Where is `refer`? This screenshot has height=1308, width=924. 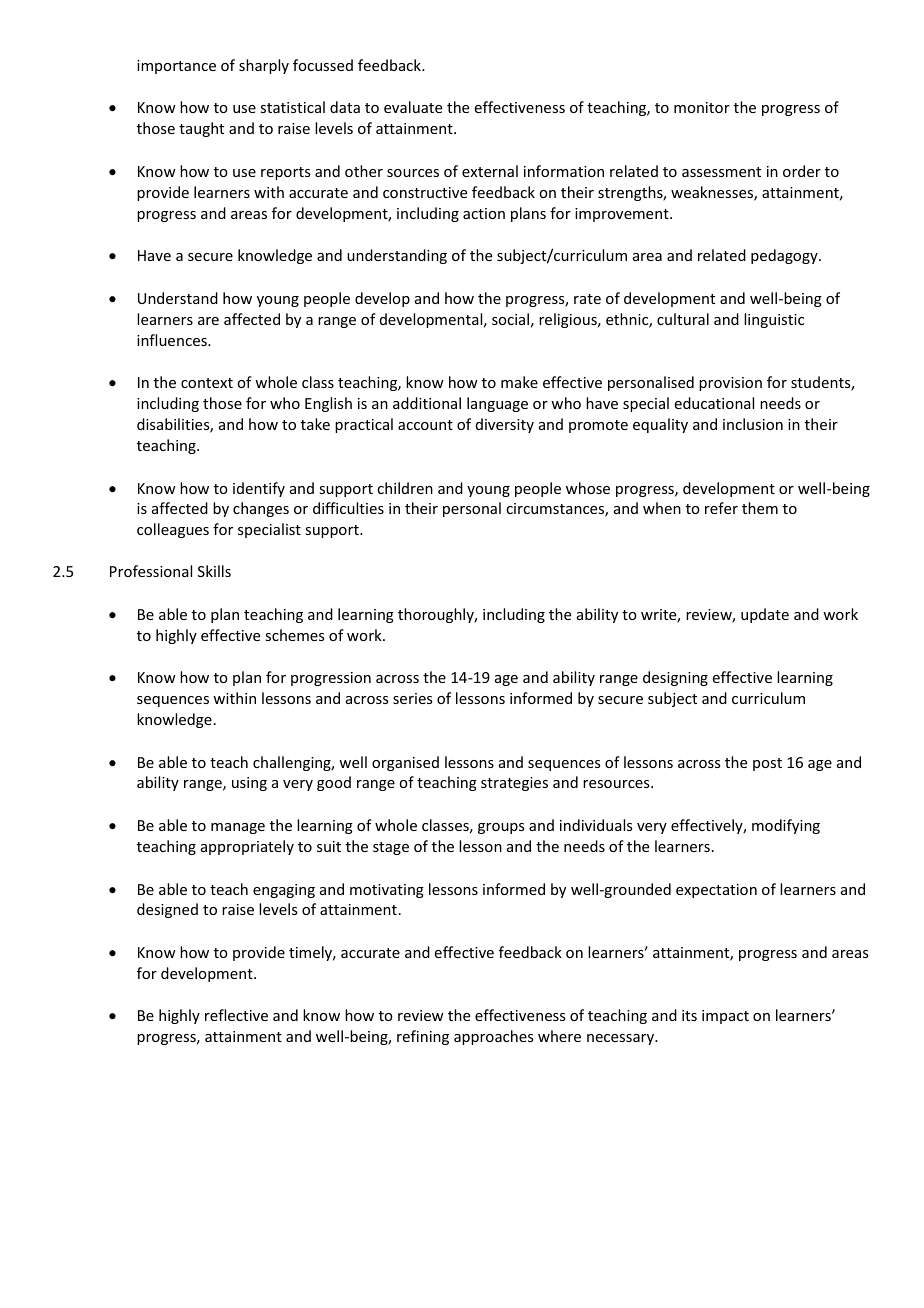 refer is located at coordinates (721, 508).
